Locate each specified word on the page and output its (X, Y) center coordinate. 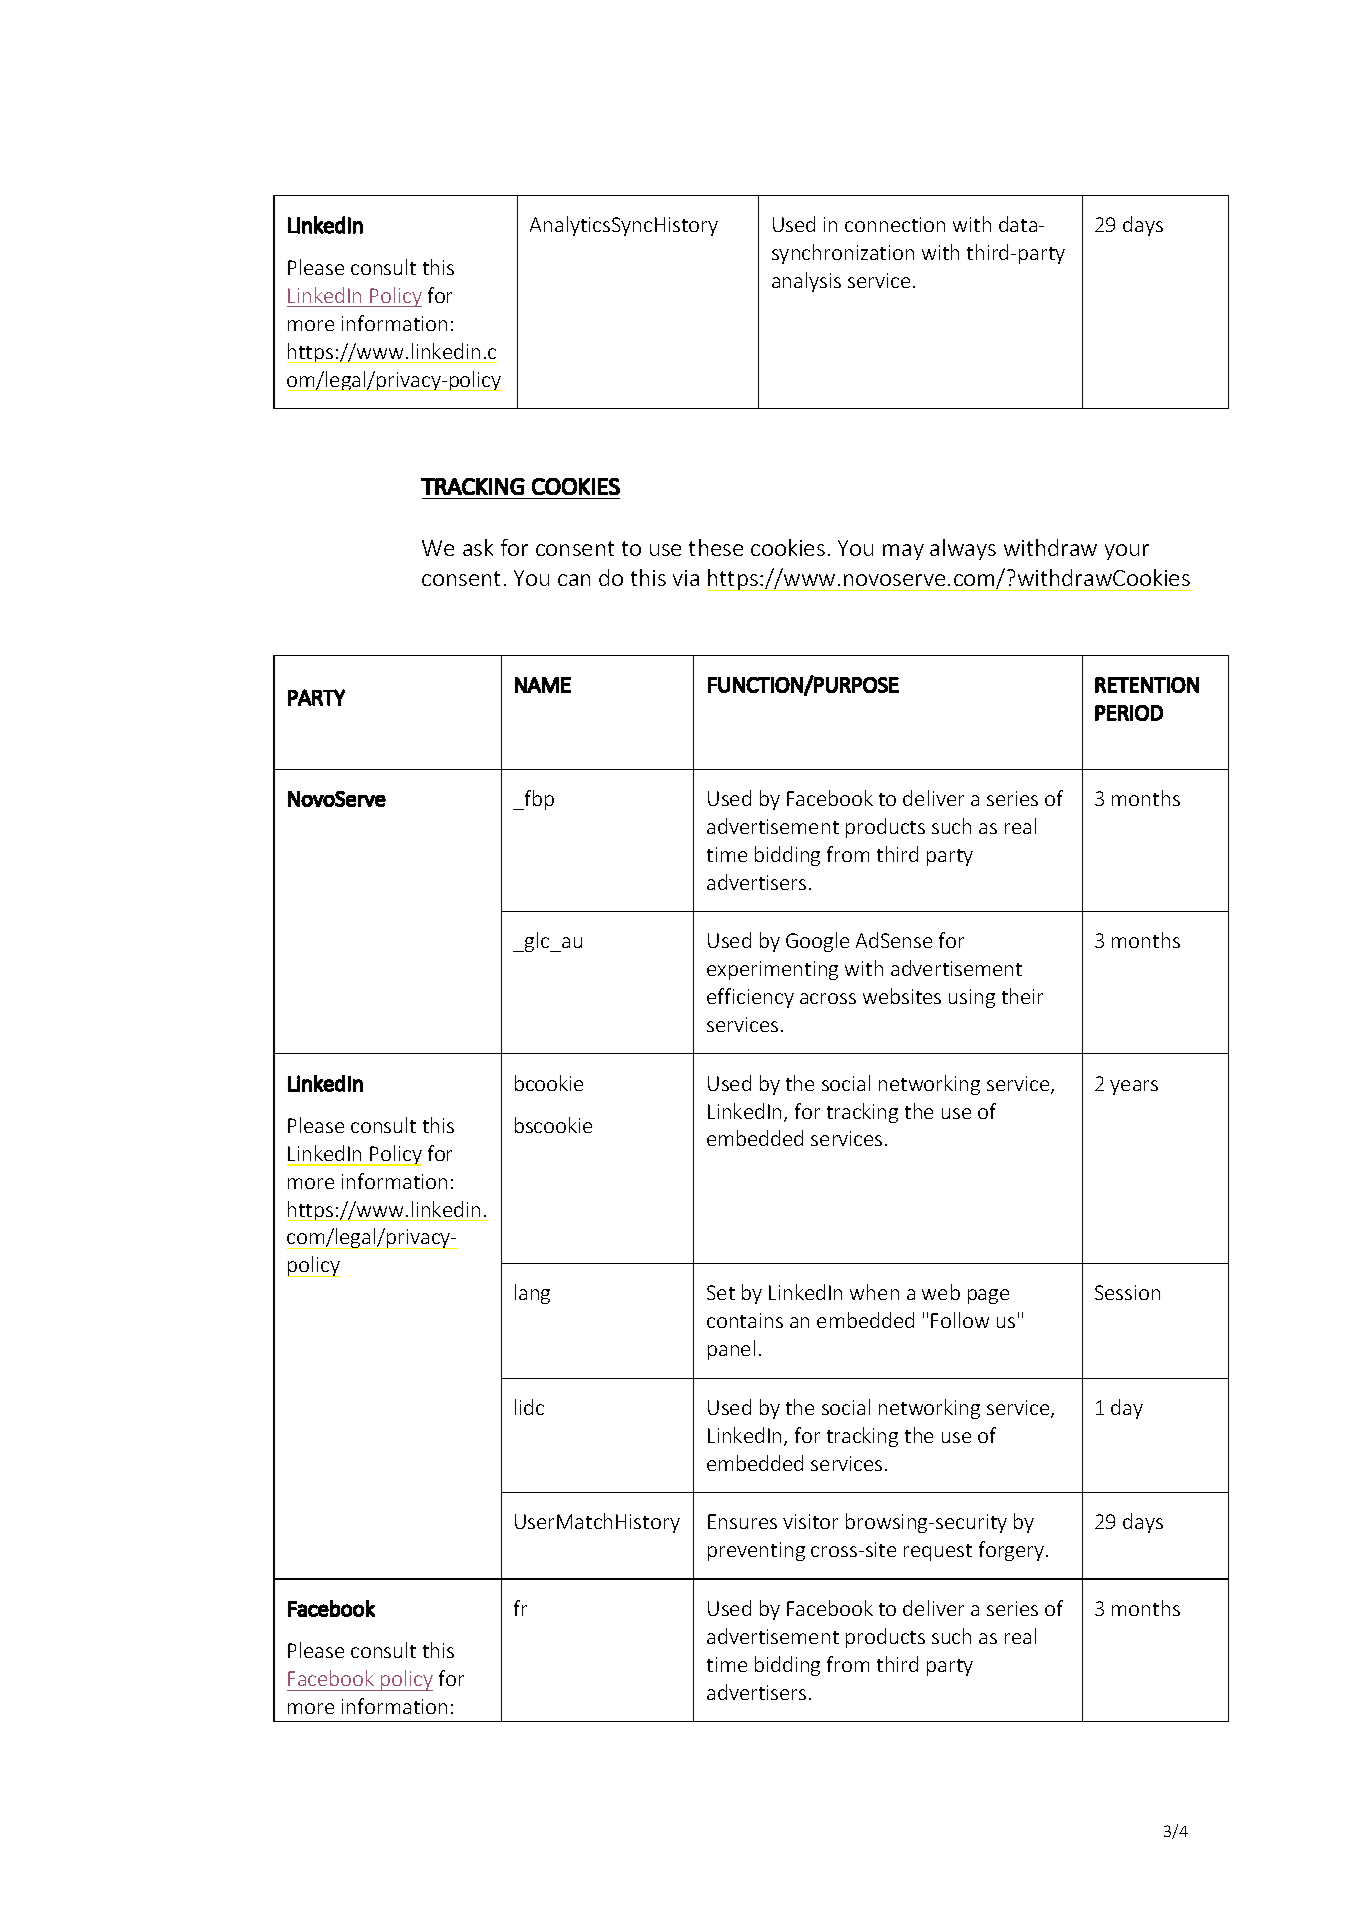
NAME (543, 685)
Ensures (742, 1521)
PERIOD (1129, 713)
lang (532, 1294)
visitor (810, 1521)
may (903, 552)
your (1127, 552)
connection (895, 224)
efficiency (750, 998)
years (1134, 1087)
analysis (806, 282)
